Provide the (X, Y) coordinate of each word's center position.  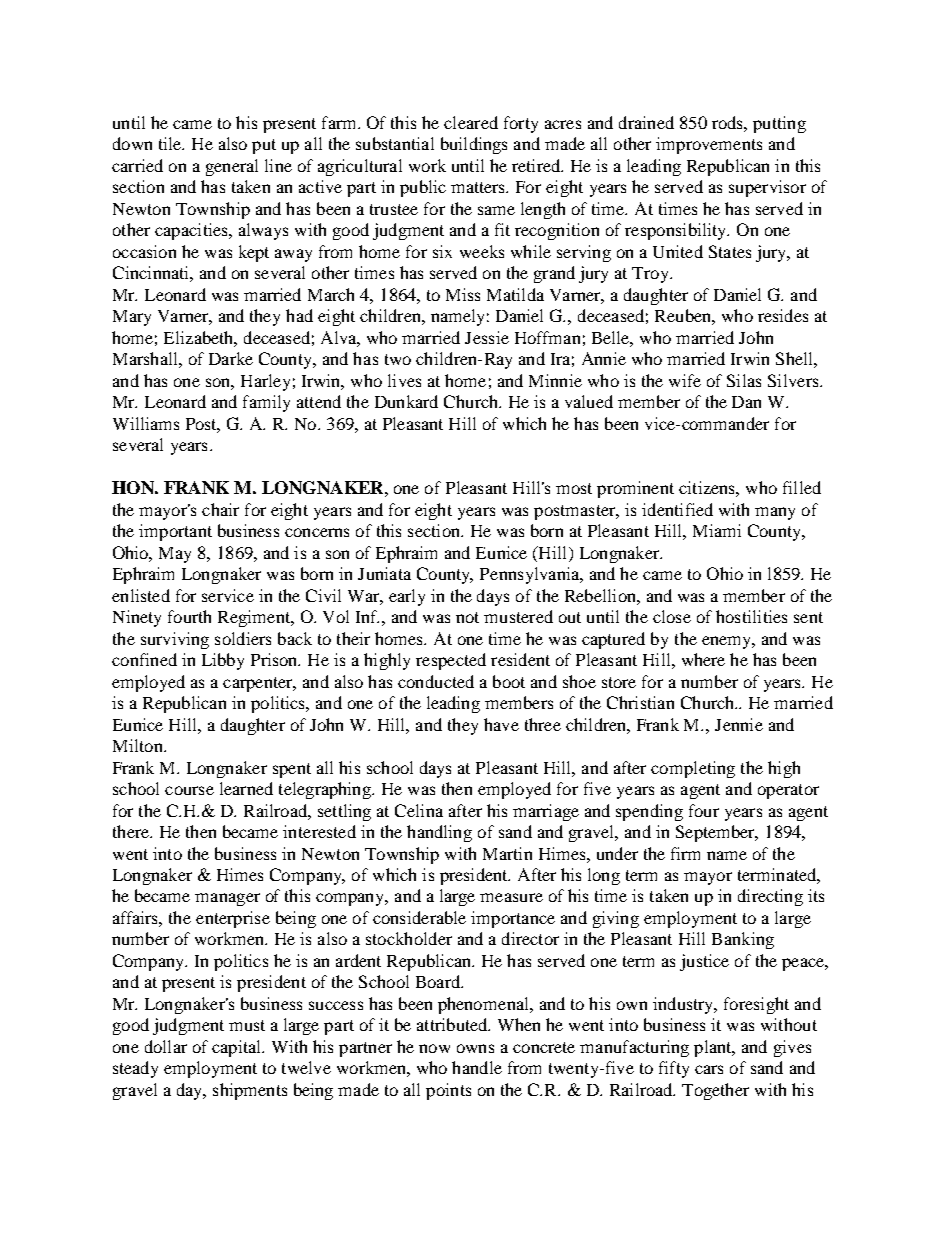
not (467, 617)
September (716, 833)
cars (709, 1069)
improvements (709, 145)
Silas (744, 380)
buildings (474, 145)
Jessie (487, 337)
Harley (265, 382)
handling (439, 833)
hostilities (751, 616)
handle (477, 1067)
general (232, 167)
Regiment (255, 618)
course (189, 790)
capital (238, 1048)
